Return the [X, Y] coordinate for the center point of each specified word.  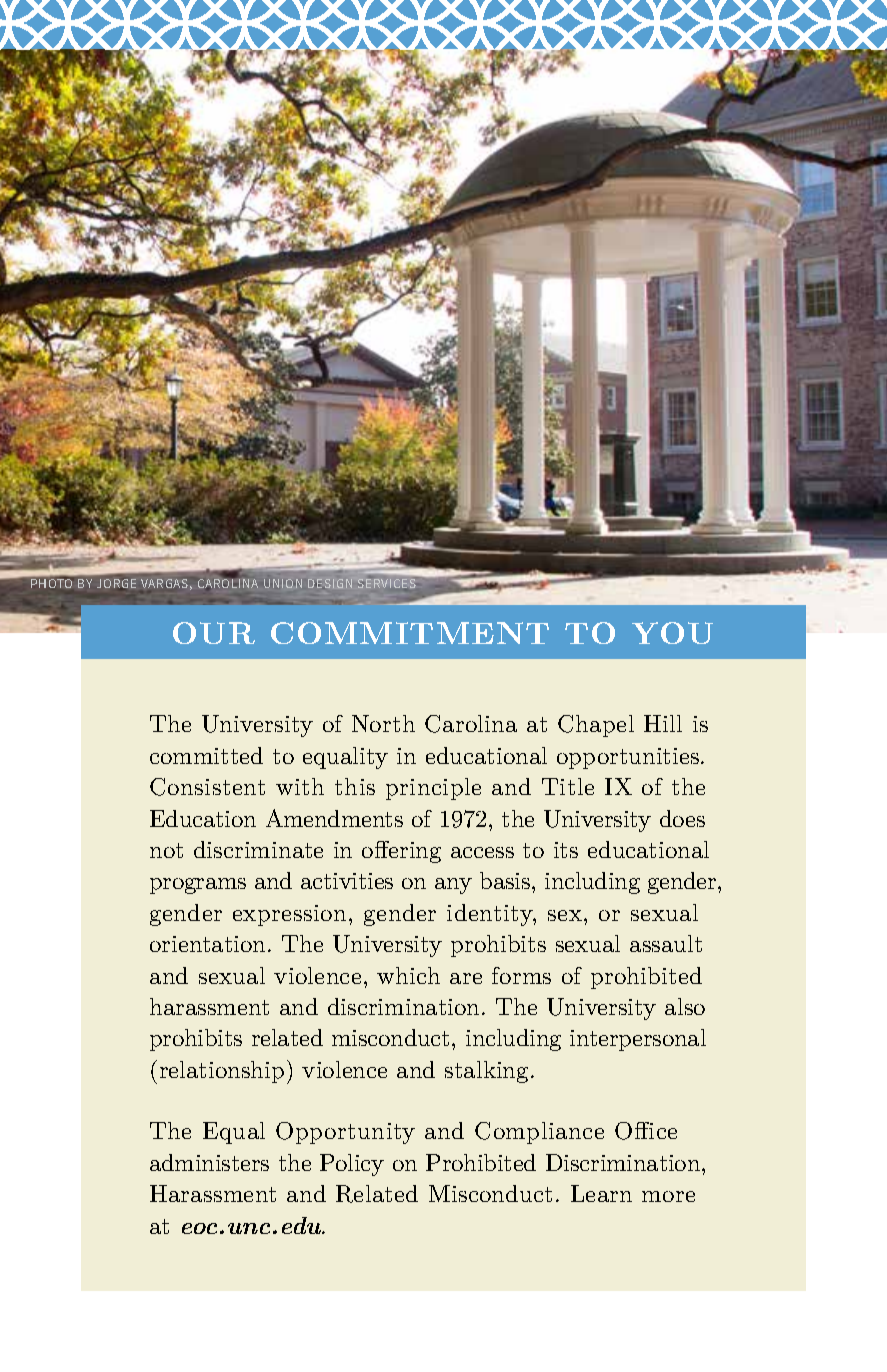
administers [209, 1162]
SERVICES [387, 583]
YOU [672, 633]
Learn [601, 1193]
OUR [214, 633]
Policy [352, 1165]
